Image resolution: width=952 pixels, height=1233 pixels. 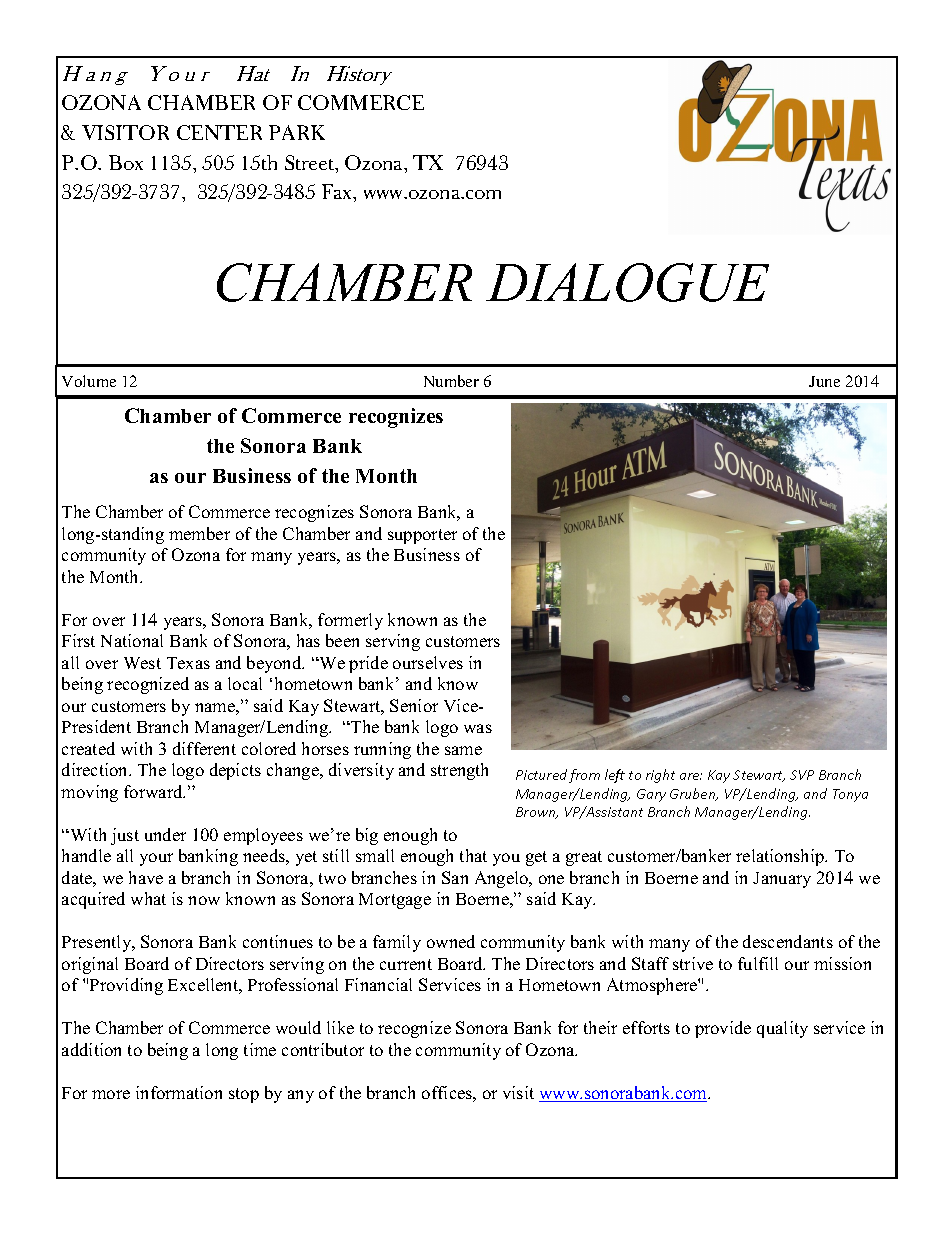 What do you see at coordinates (473, 855) in the screenshot?
I see `that` at bounding box center [473, 855].
